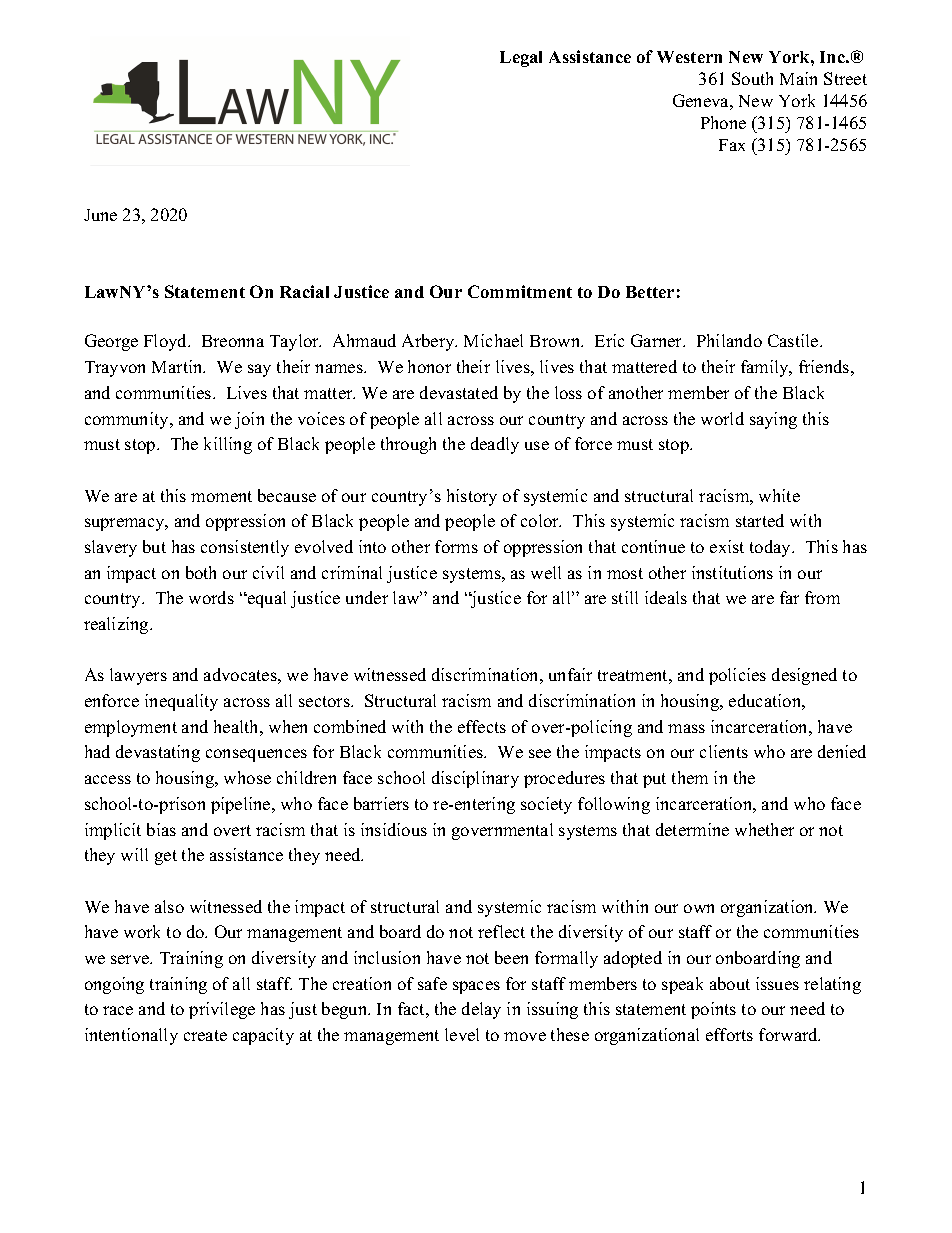  I want to click on devastated, so click(459, 392).
